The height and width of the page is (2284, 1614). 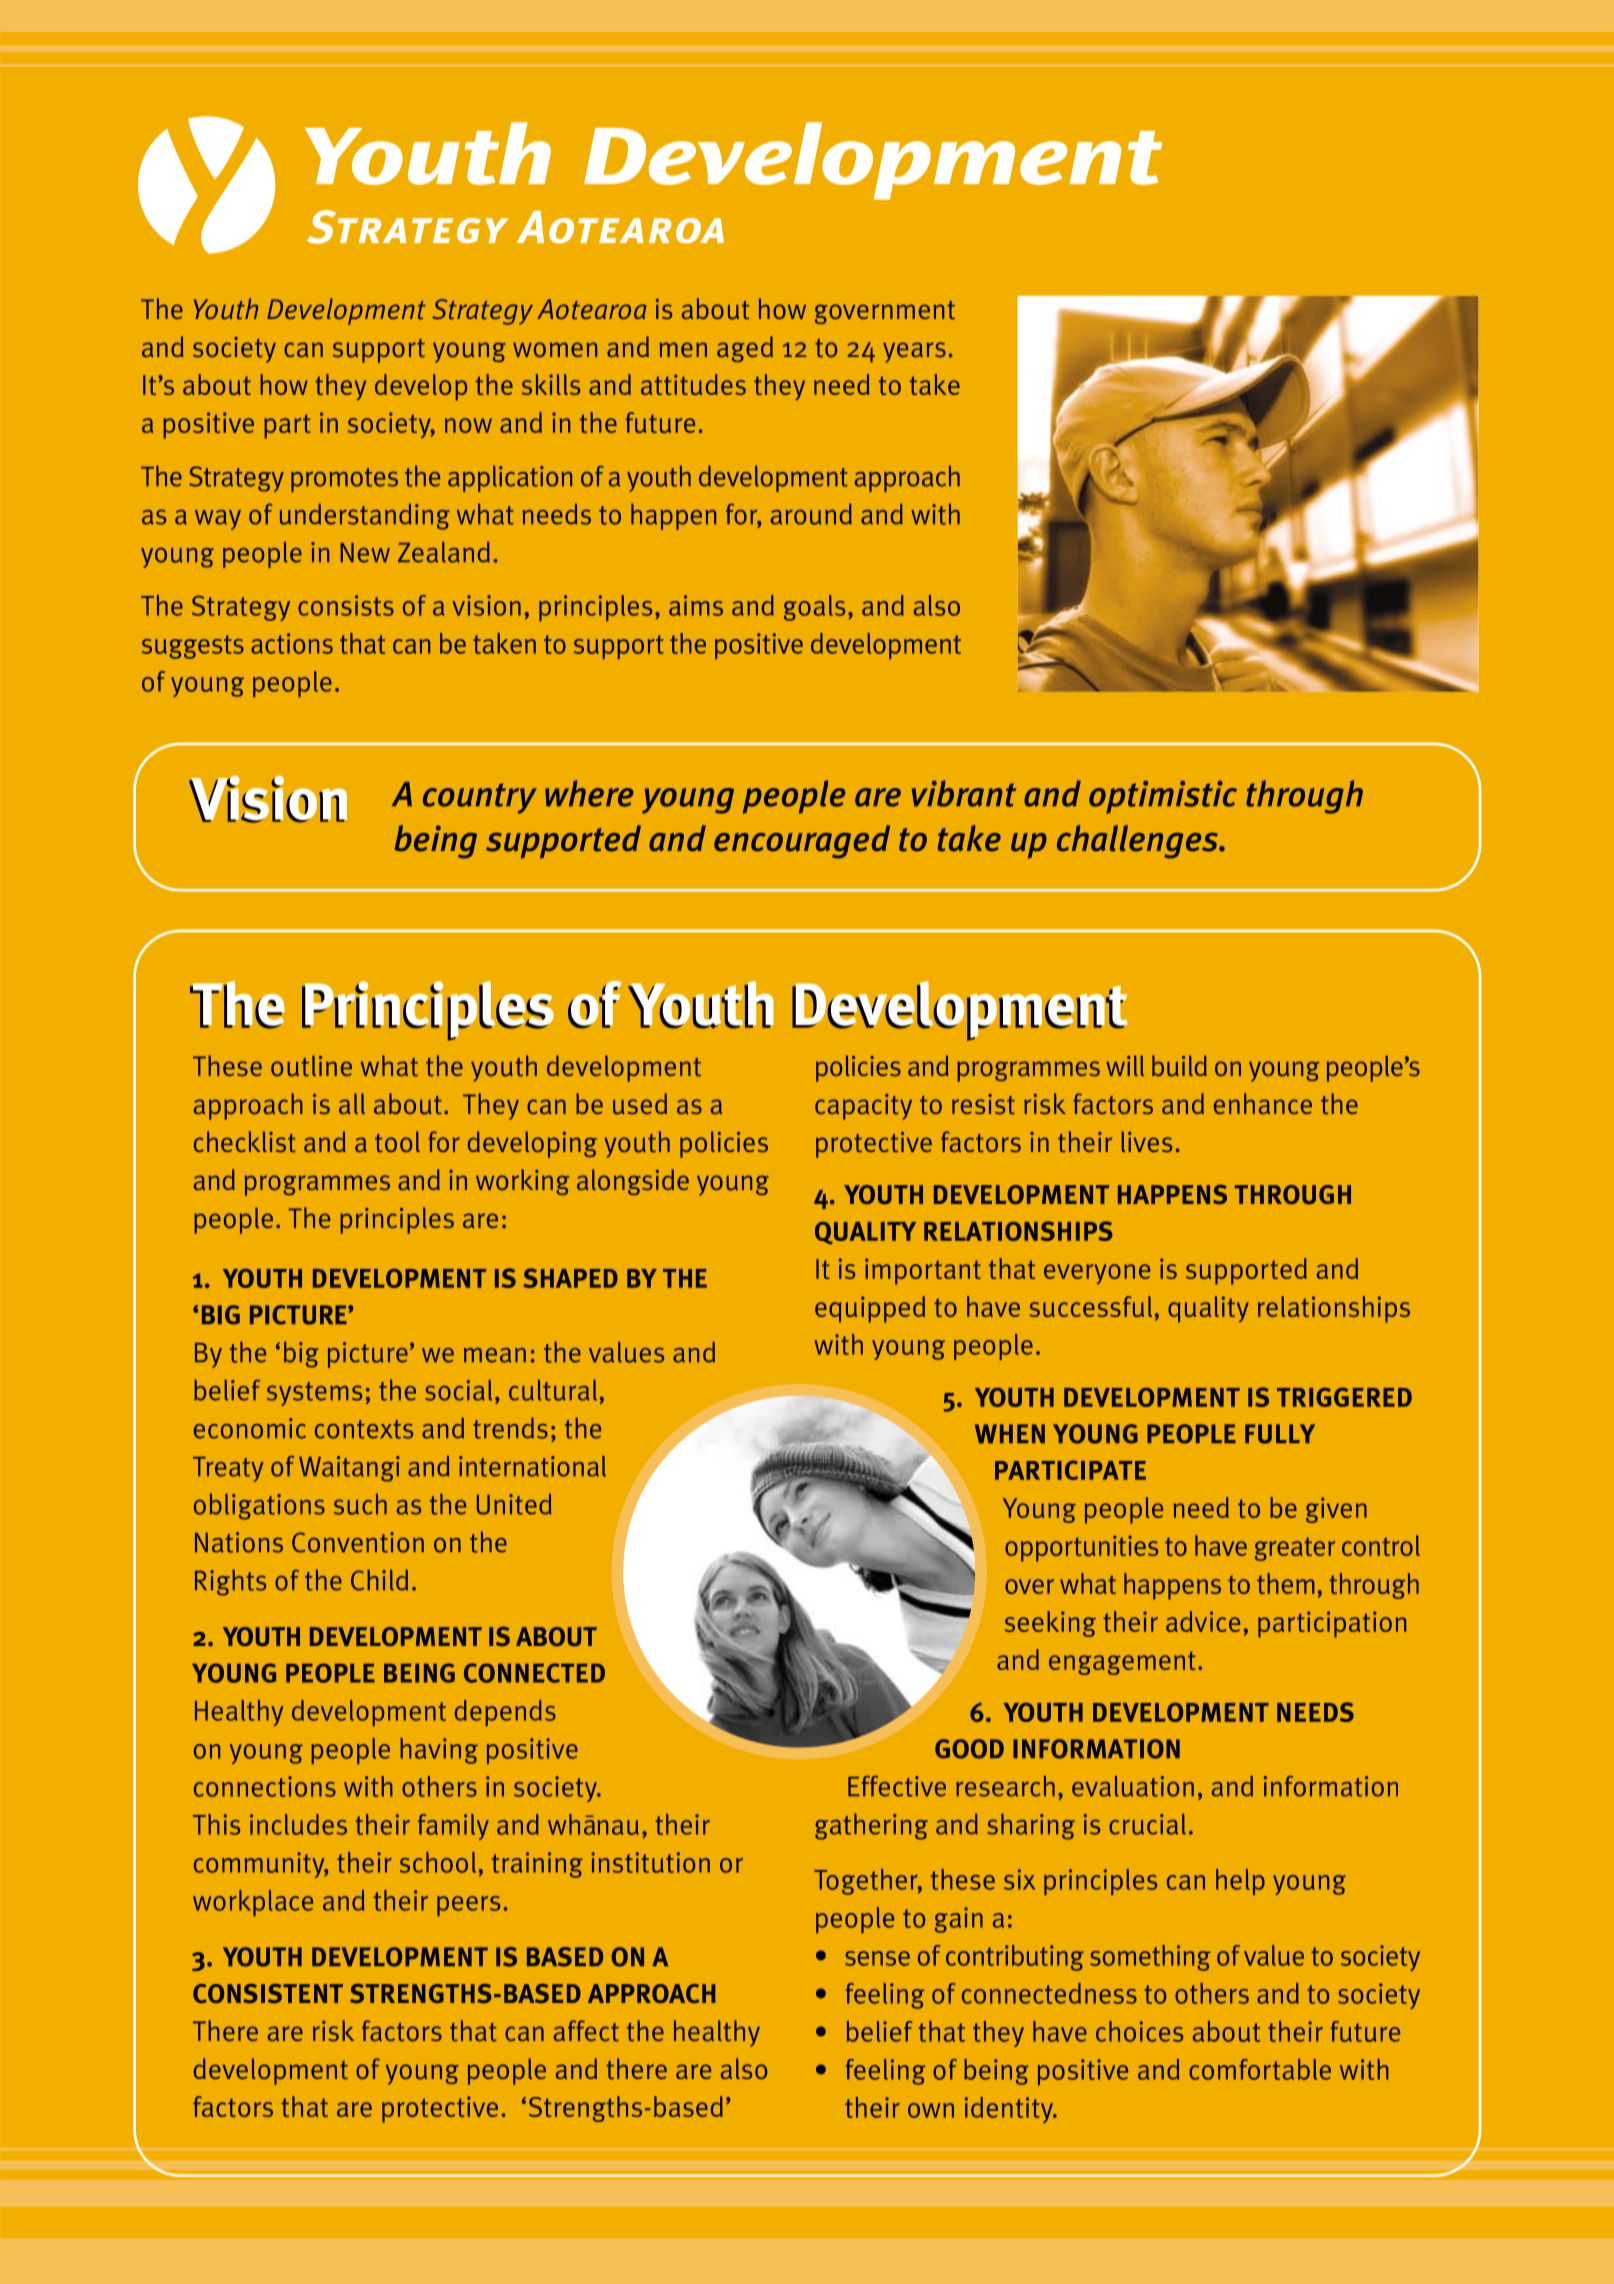 What do you see at coordinates (360, 1504) in the page?
I see `such` at bounding box center [360, 1504].
